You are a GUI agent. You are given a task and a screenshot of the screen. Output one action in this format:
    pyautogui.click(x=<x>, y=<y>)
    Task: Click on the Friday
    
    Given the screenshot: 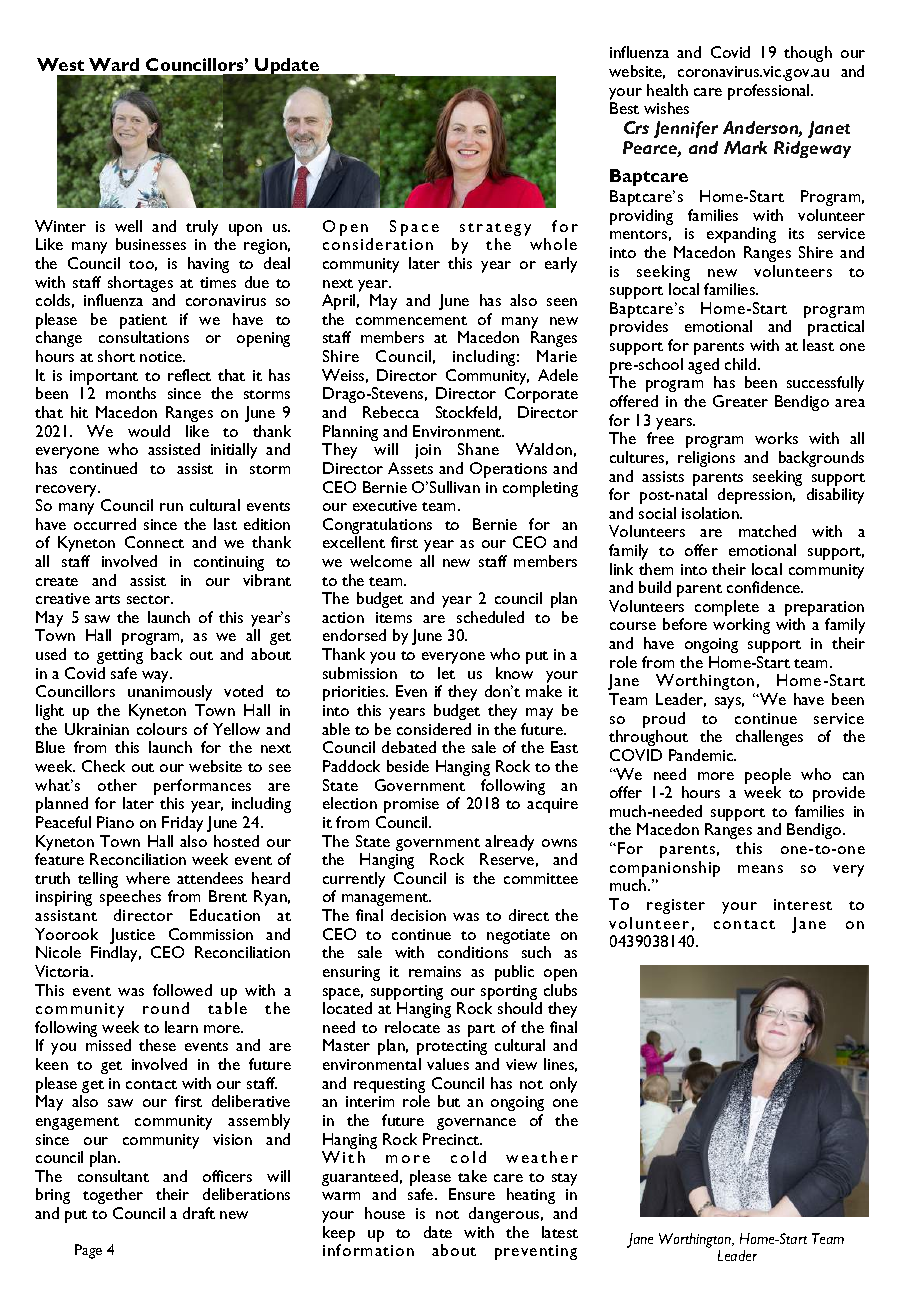 What is the action you would take?
    pyautogui.click(x=182, y=824)
